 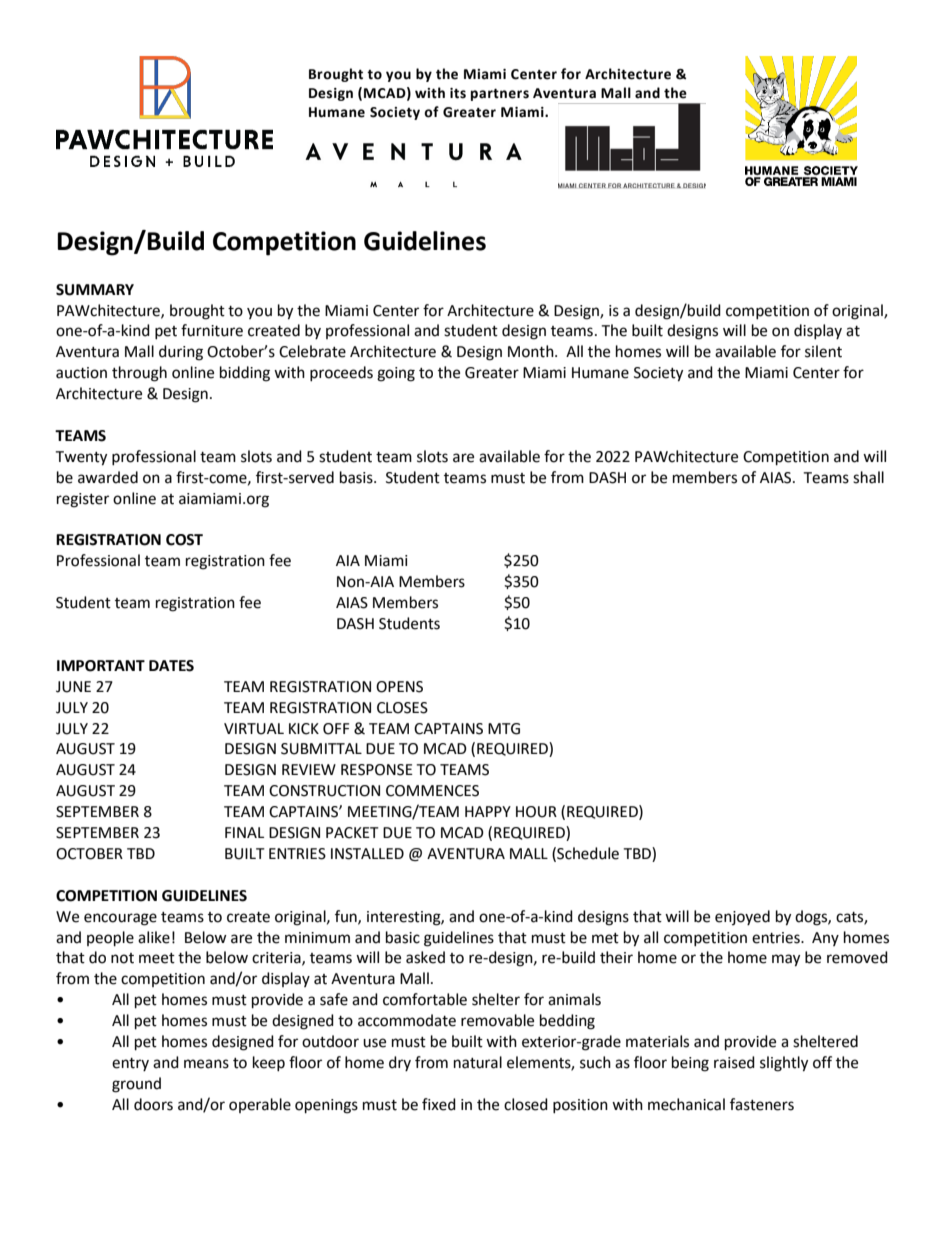 I want to click on COST, so click(x=184, y=540).
